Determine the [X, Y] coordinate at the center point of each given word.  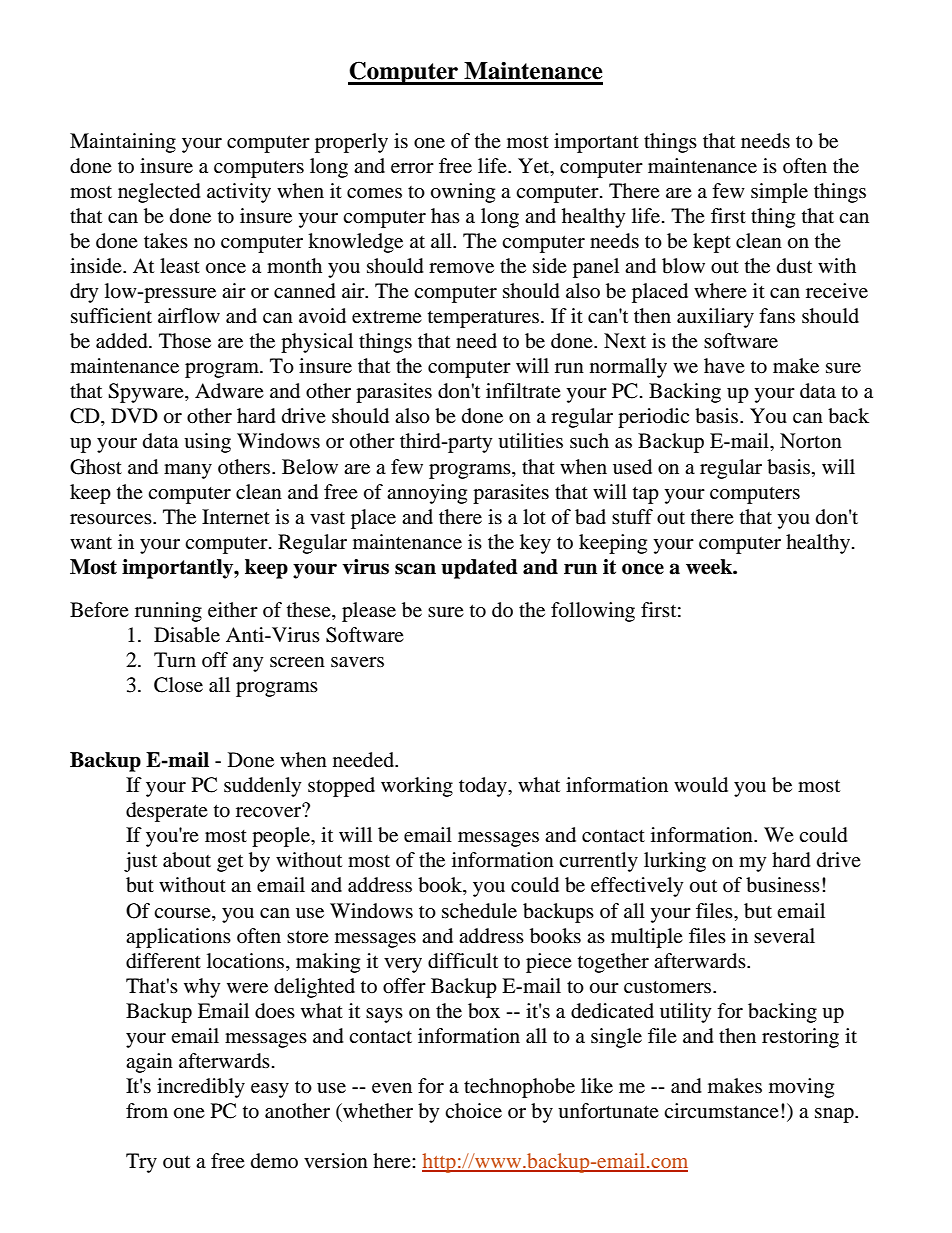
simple [779, 193]
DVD [134, 415]
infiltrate [523, 390]
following [593, 612]
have [724, 365]
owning [463, 193]
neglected [159, 193]
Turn [175, 659]
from [147, 1111]
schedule [479, 911]
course [183, 913]
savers [357, 662]
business [783, 885]
